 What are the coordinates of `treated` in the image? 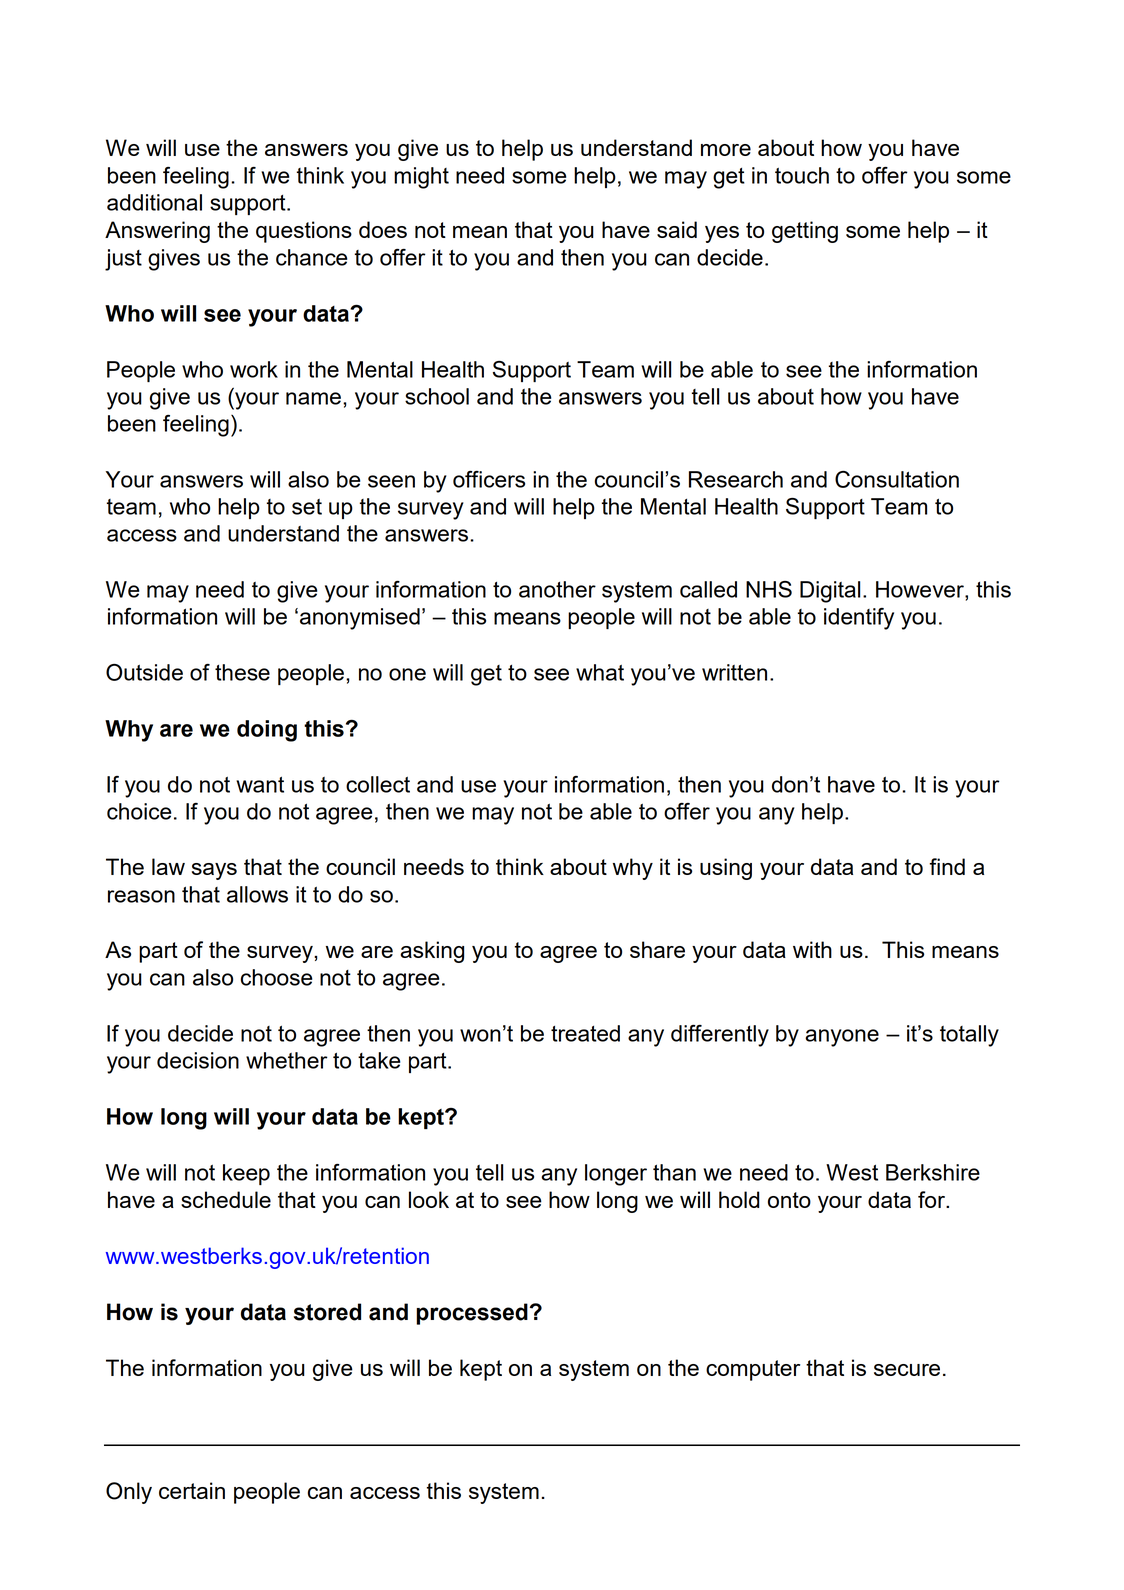 It's located at (585, 1033).
